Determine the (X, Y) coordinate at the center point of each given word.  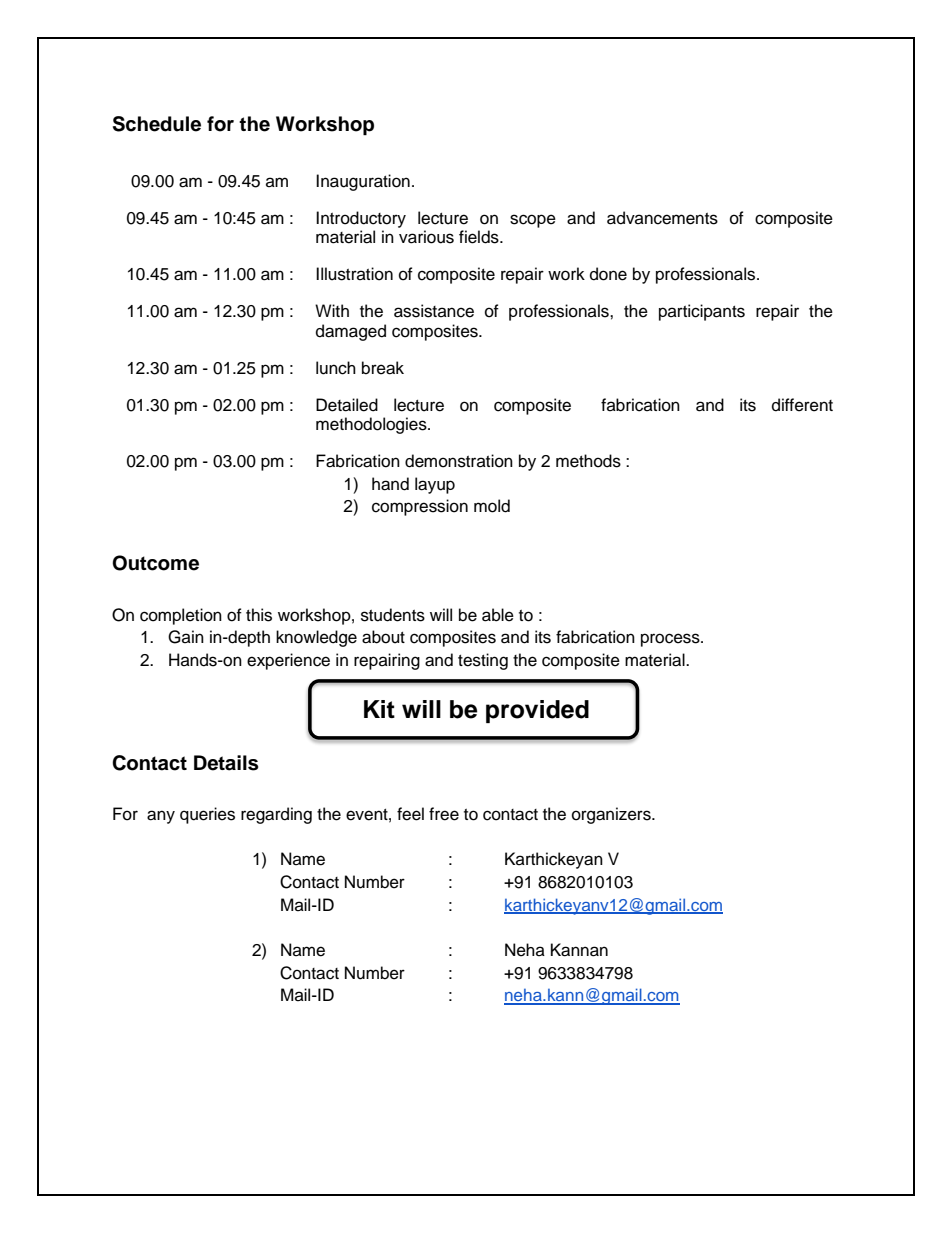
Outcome (155, 563)
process (671, 640)
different (802, 405)
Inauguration (363, 182)
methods (588, 461)
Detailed (347, 405)
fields (480, 237)
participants (702, 312)
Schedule (157, 124)
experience (288, 661)
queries (207, 815)
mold (492, 506)
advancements (662, 218)
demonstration (459, 461)
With (332, 310)
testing (483, 661)
